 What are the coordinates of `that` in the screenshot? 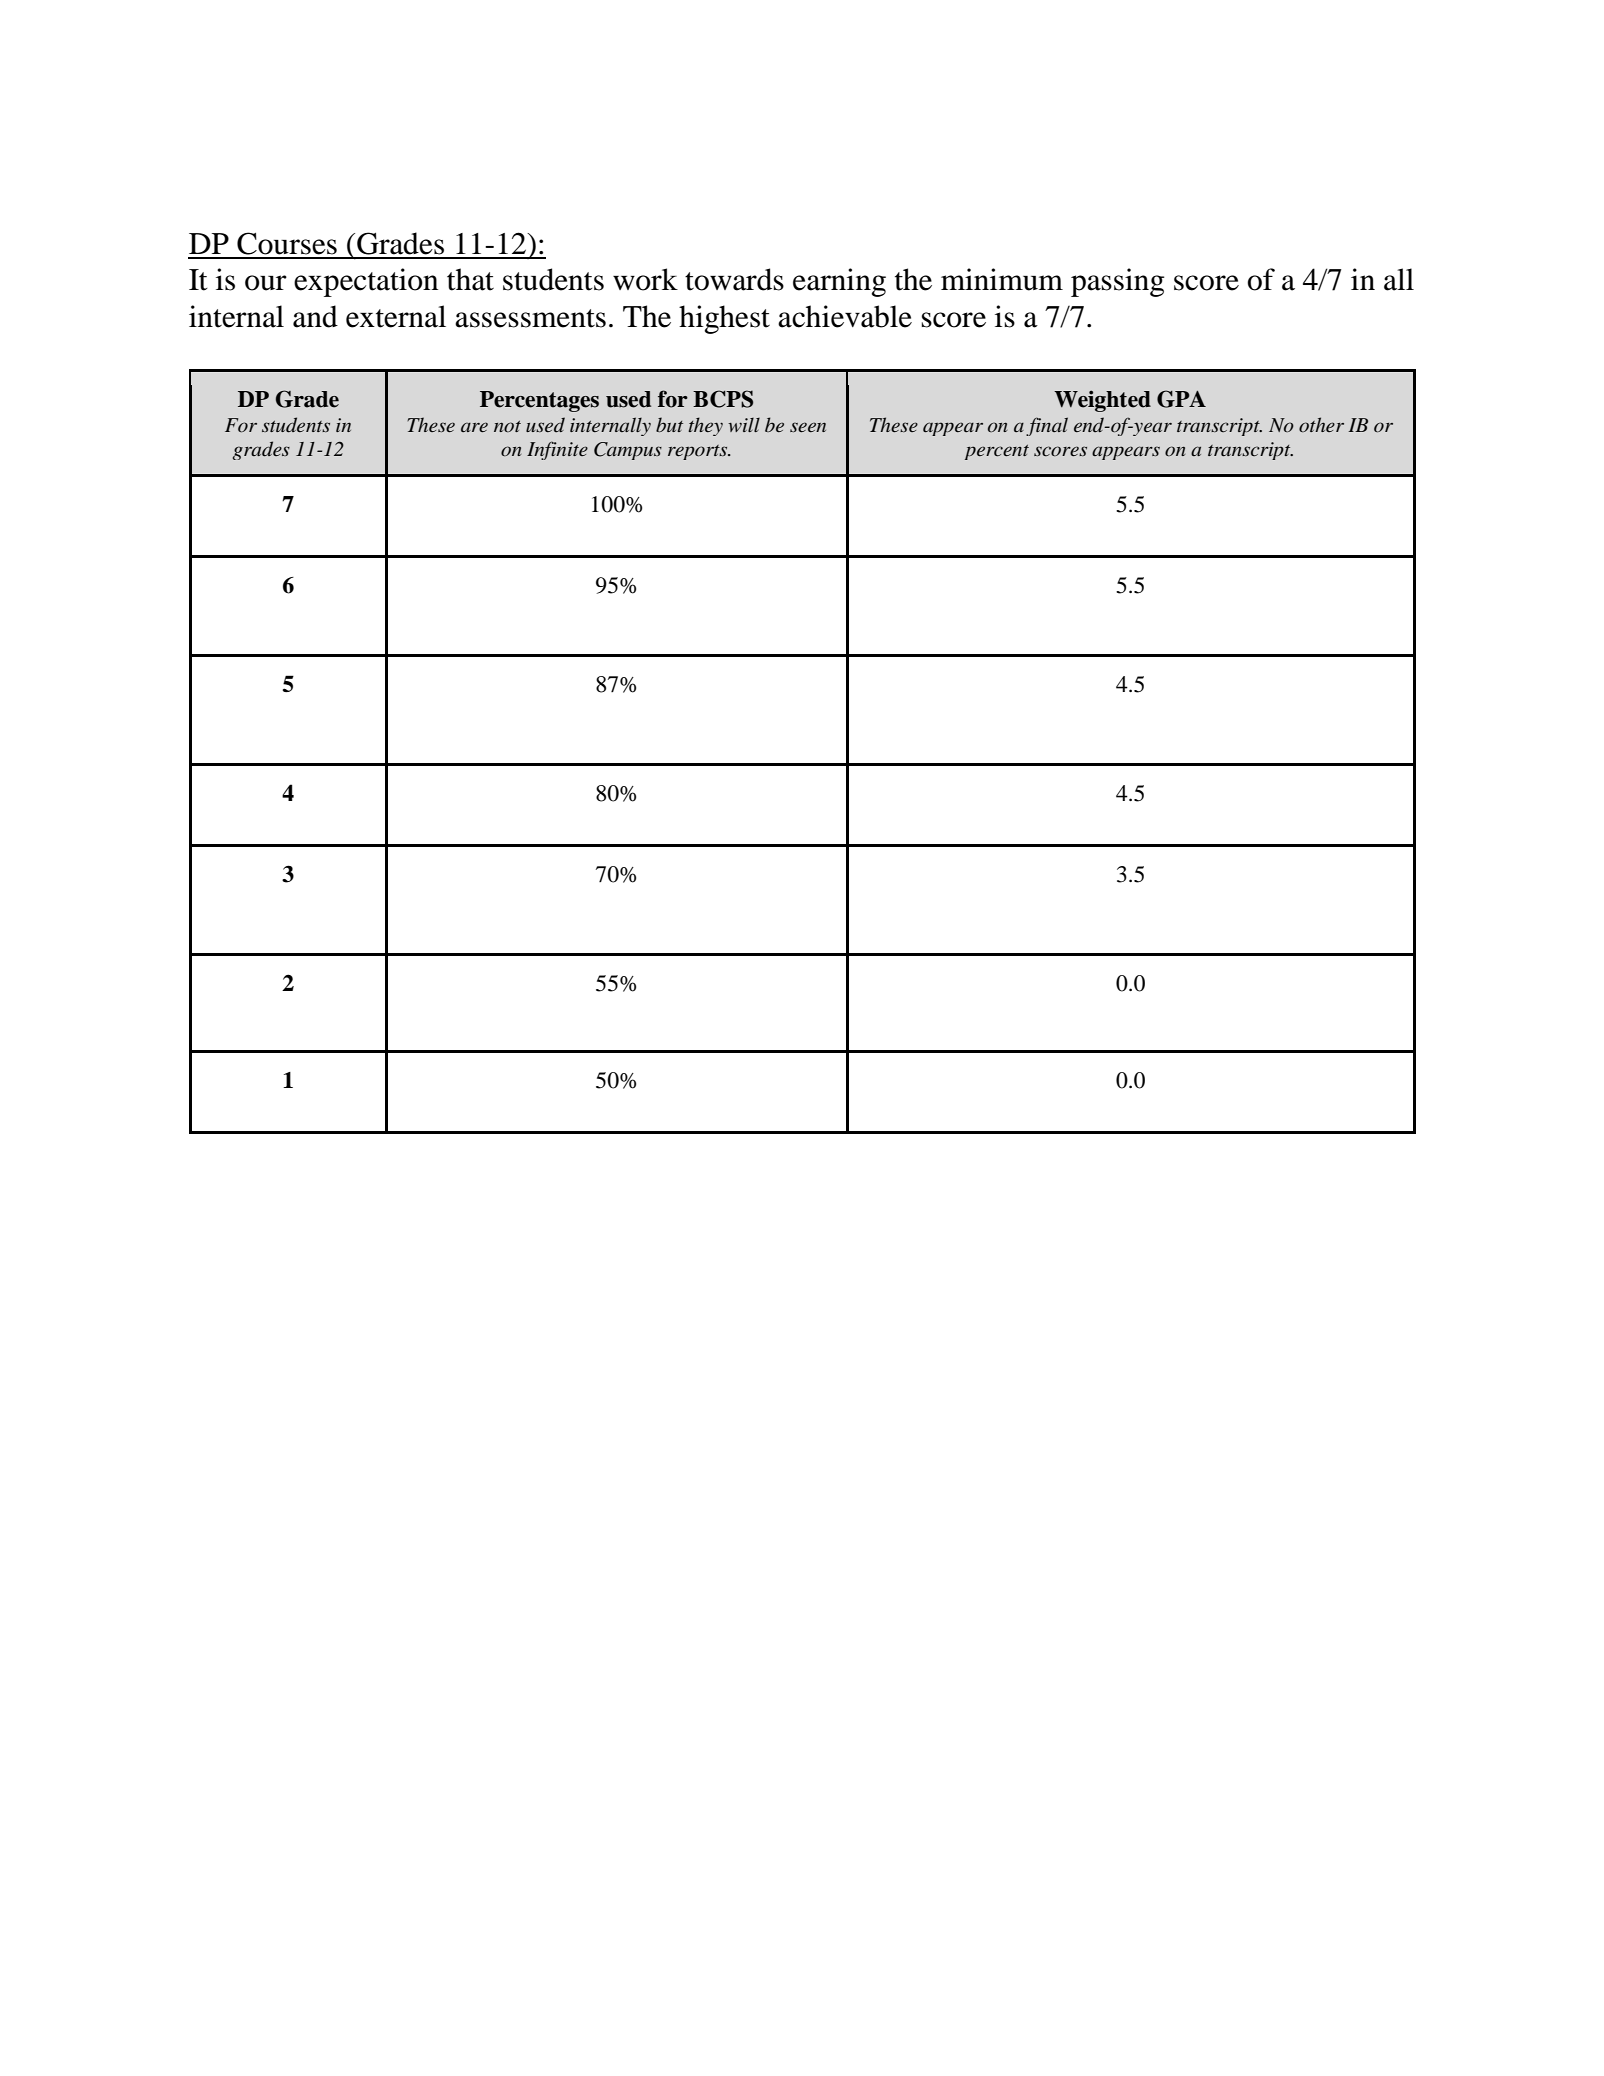 It's located at (470, 279).
